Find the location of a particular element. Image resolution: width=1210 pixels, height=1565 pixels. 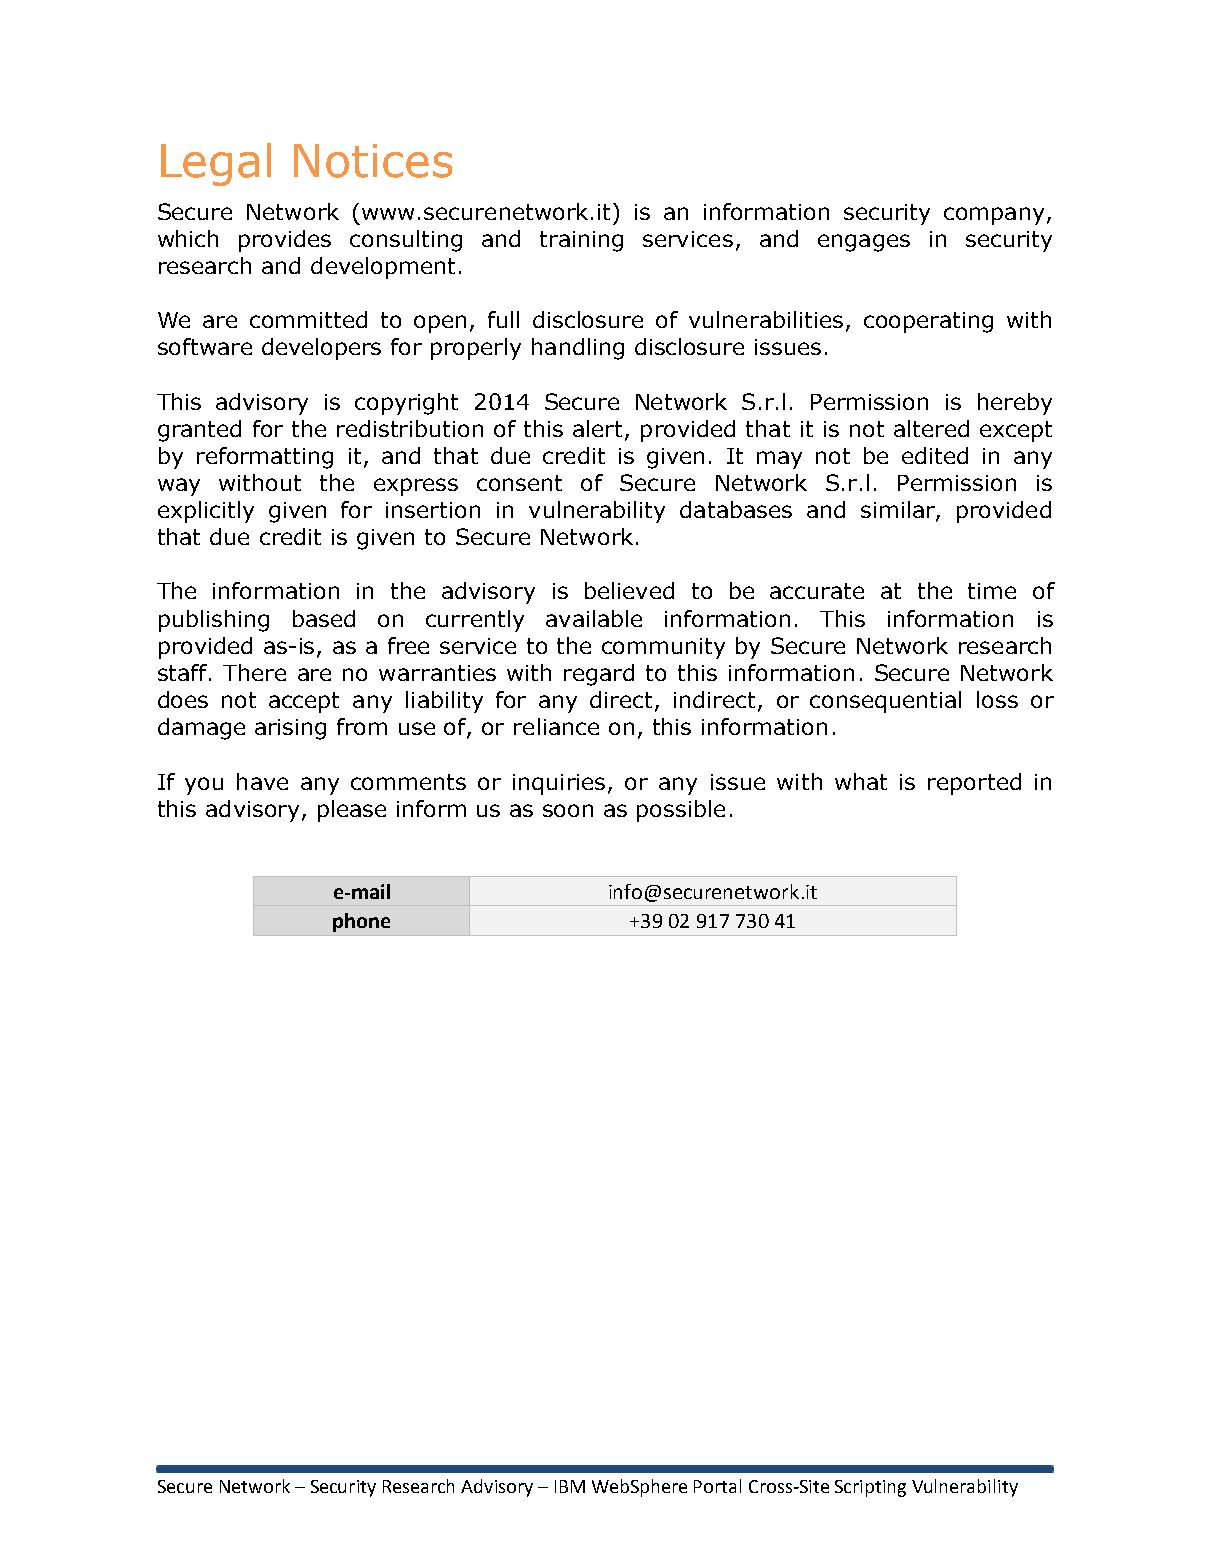

IBM is located at coordinates (570, 1486).
